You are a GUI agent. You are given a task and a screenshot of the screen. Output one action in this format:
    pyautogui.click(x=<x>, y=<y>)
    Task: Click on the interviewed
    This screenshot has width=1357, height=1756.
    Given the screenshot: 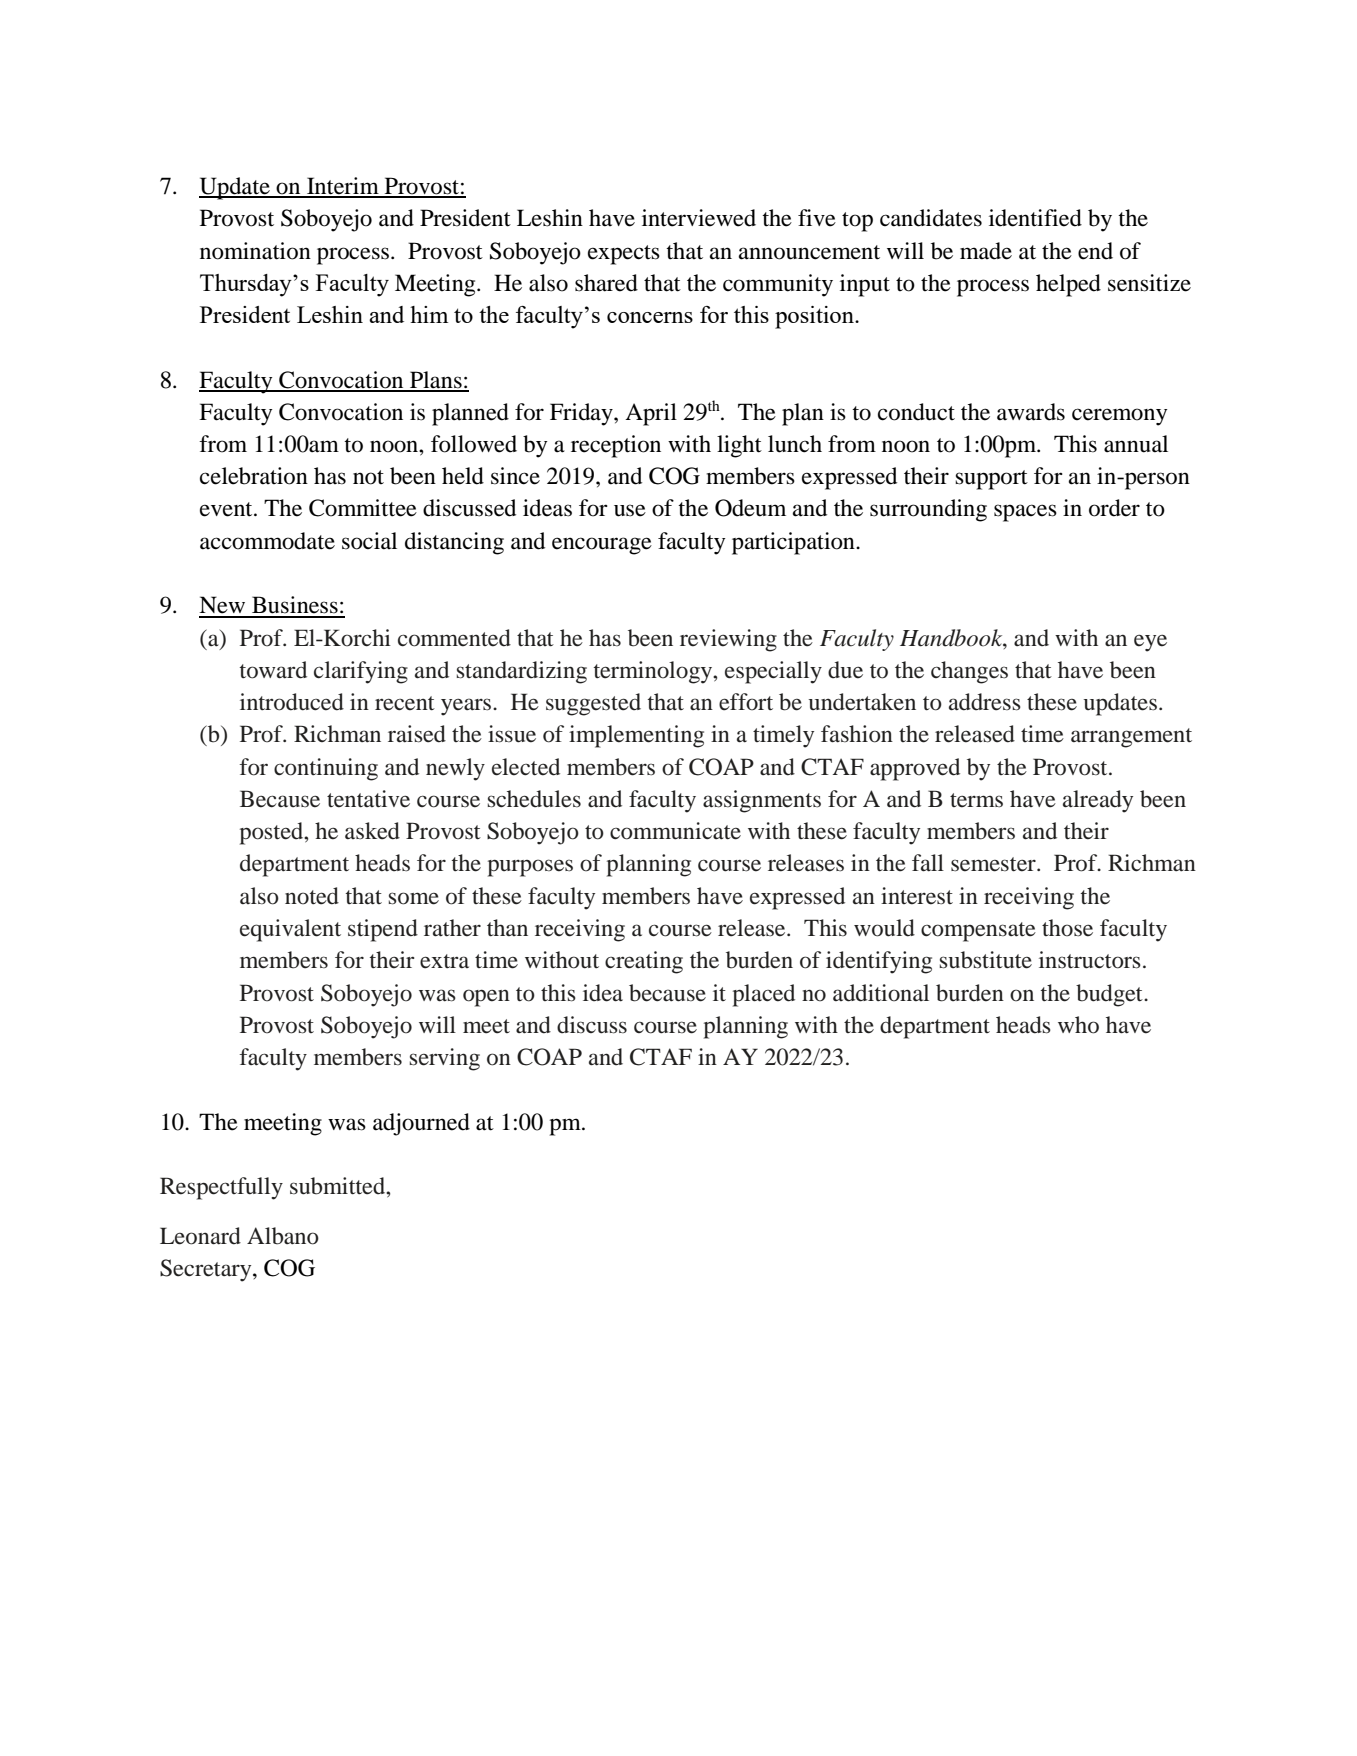 What is the action you would take?
    pyautogui.click(x=699, y=218)
